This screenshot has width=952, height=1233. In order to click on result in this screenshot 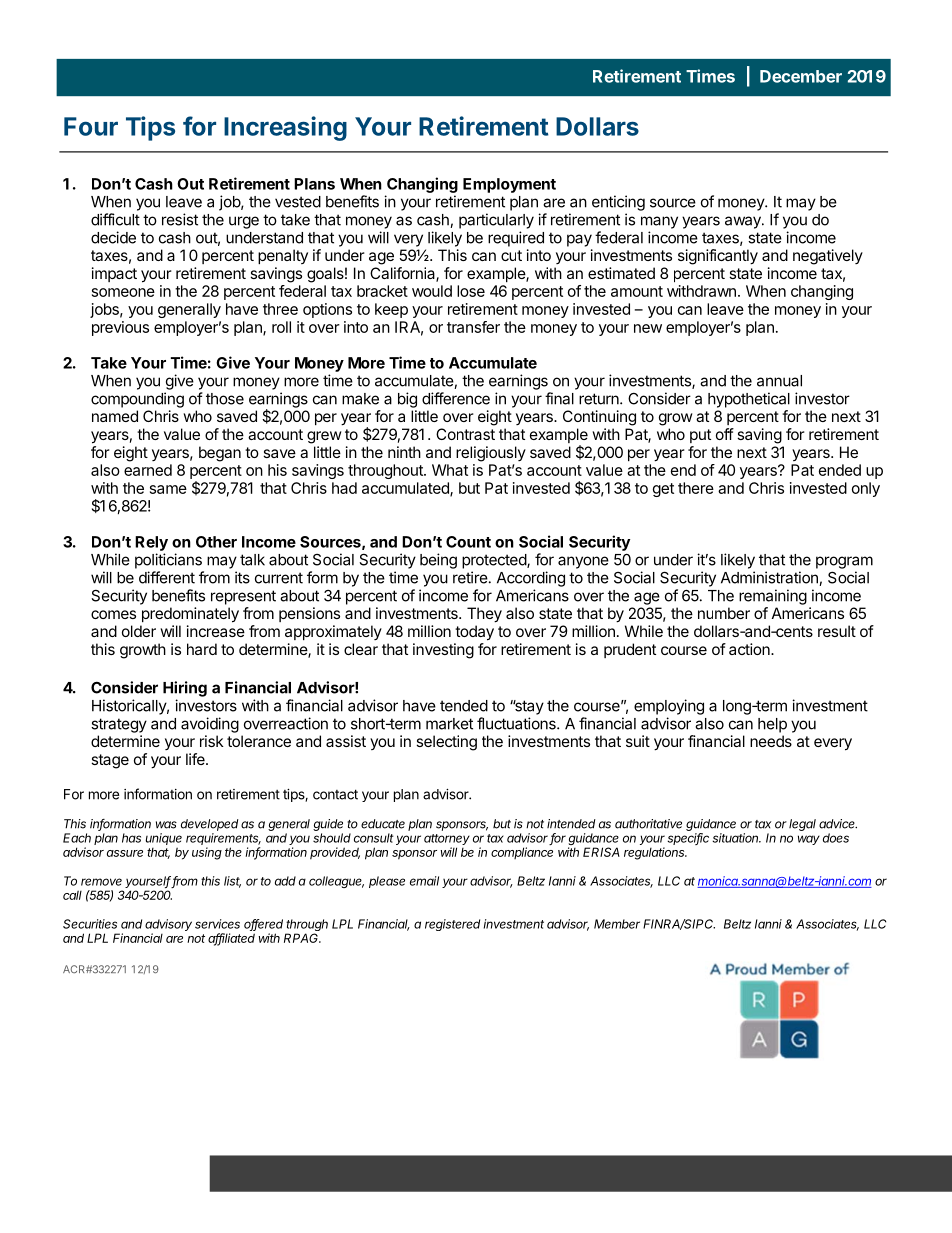, I will do `click(837, 631)`.
